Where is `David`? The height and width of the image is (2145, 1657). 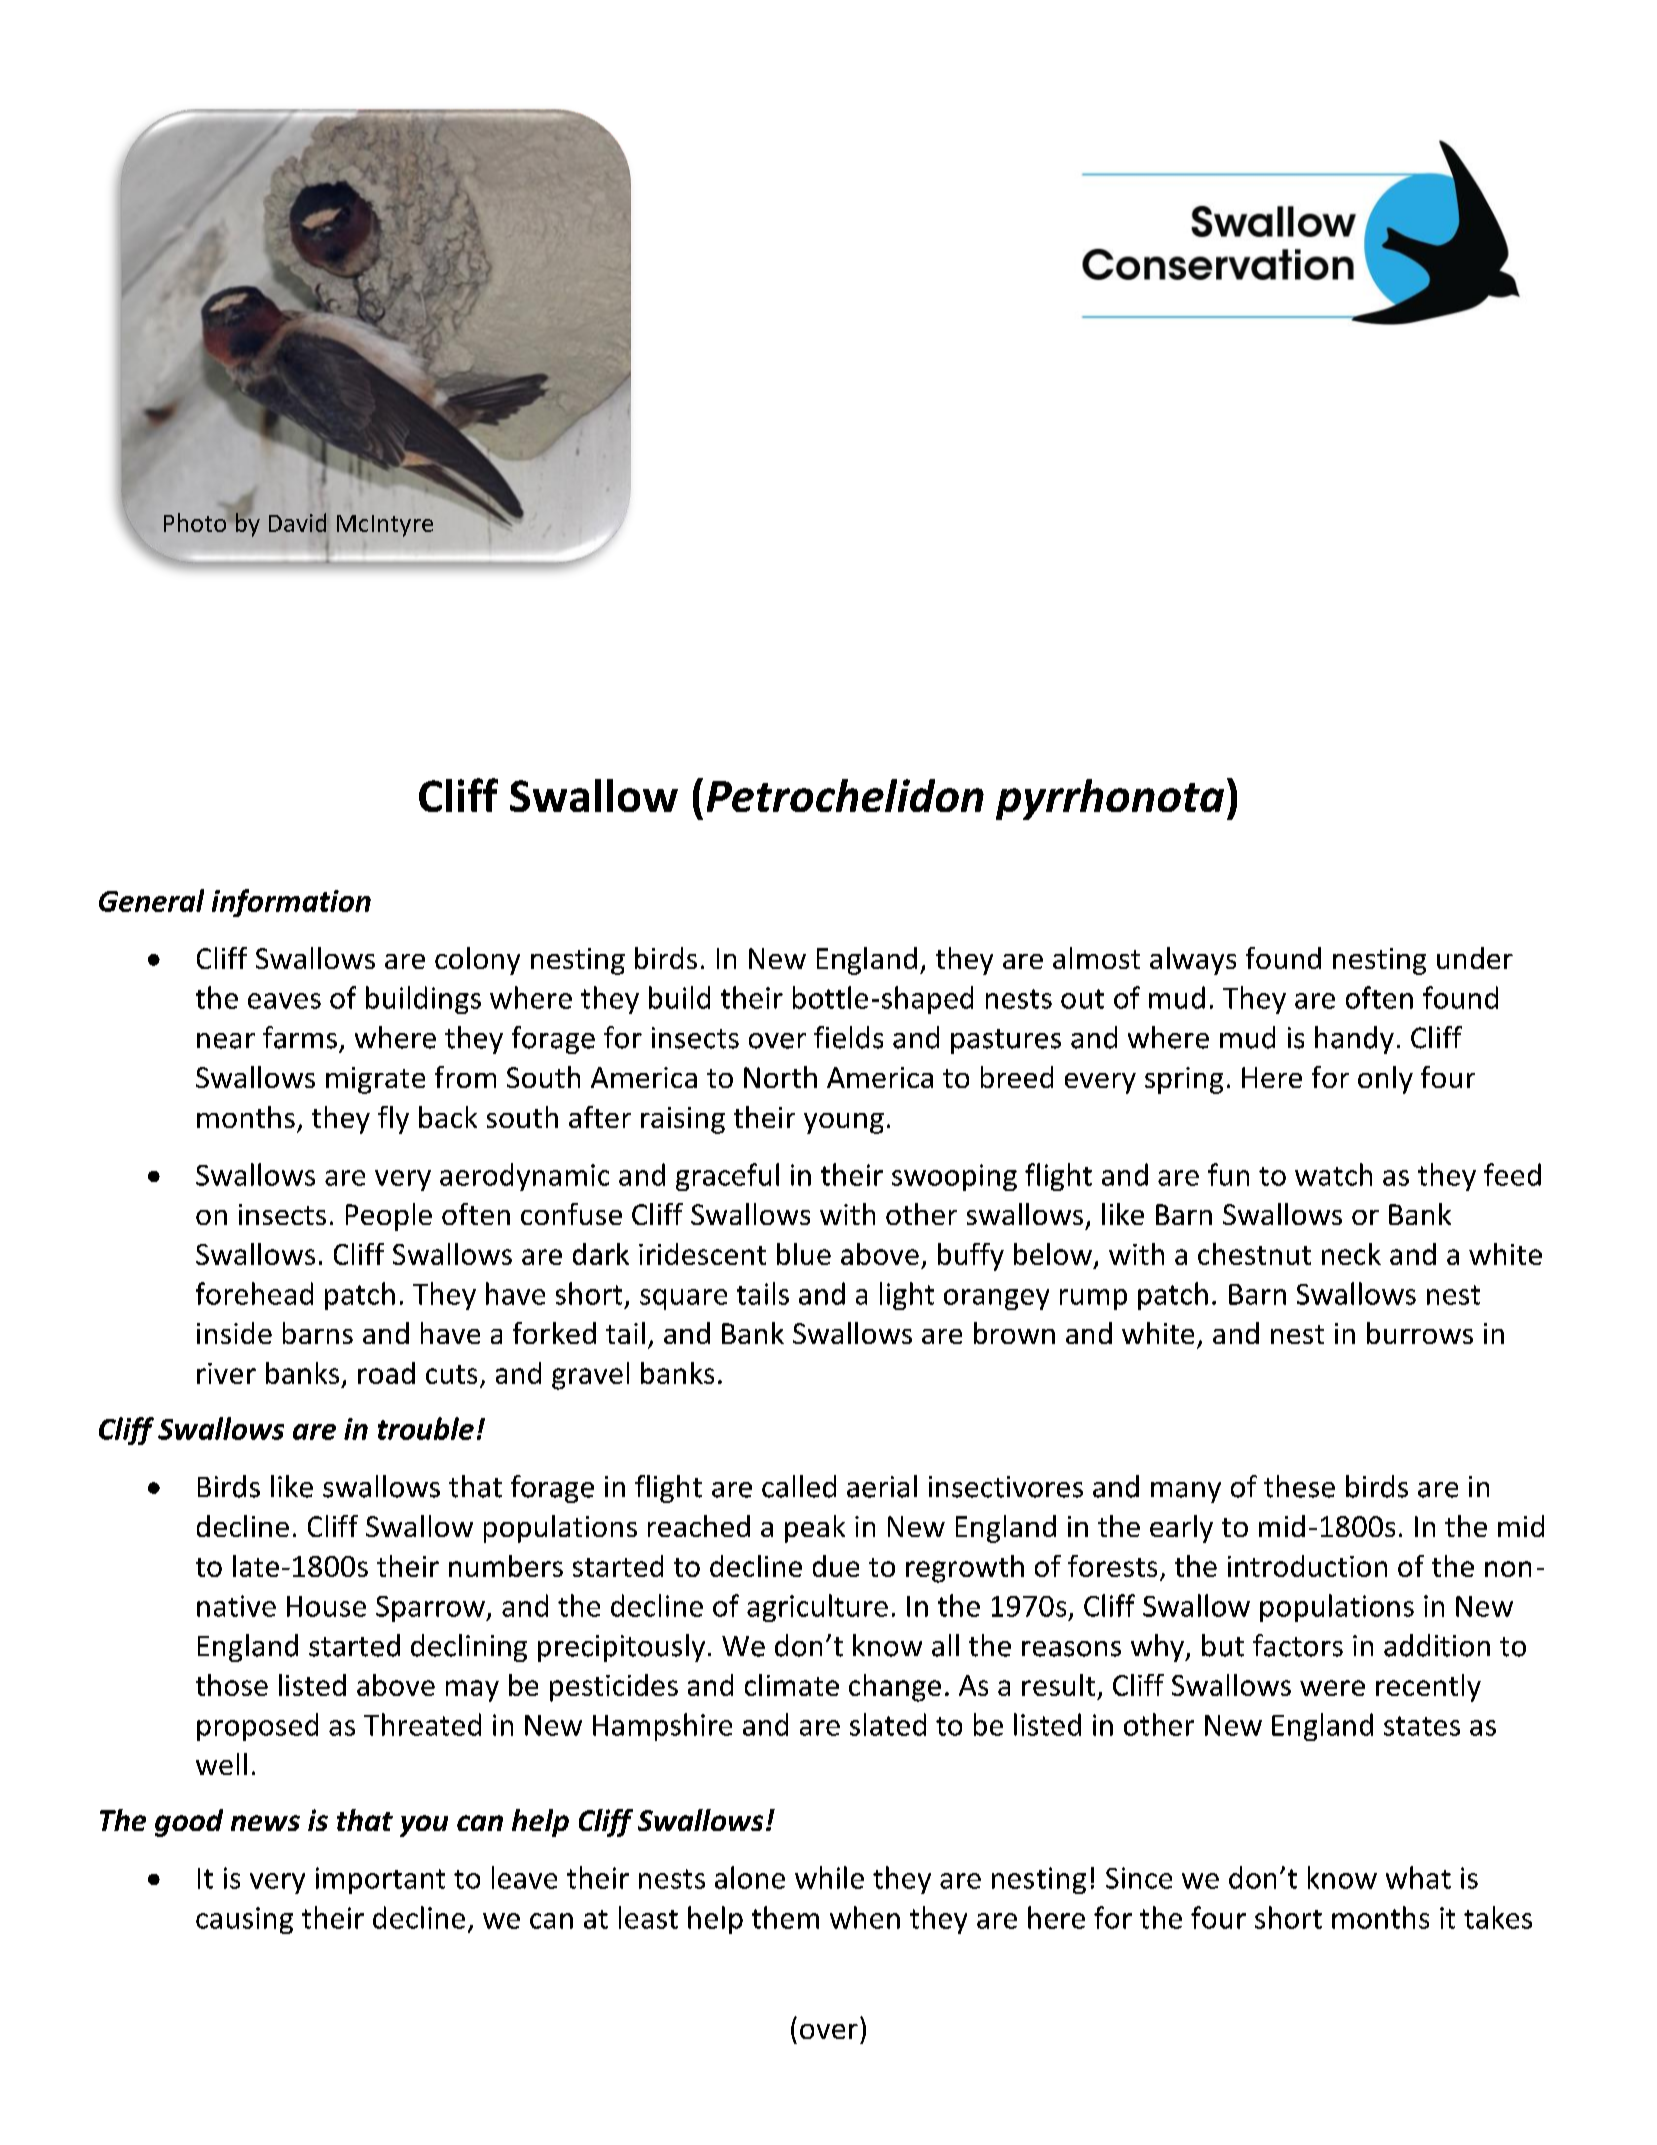 David is located at coordinates (297, 522).
